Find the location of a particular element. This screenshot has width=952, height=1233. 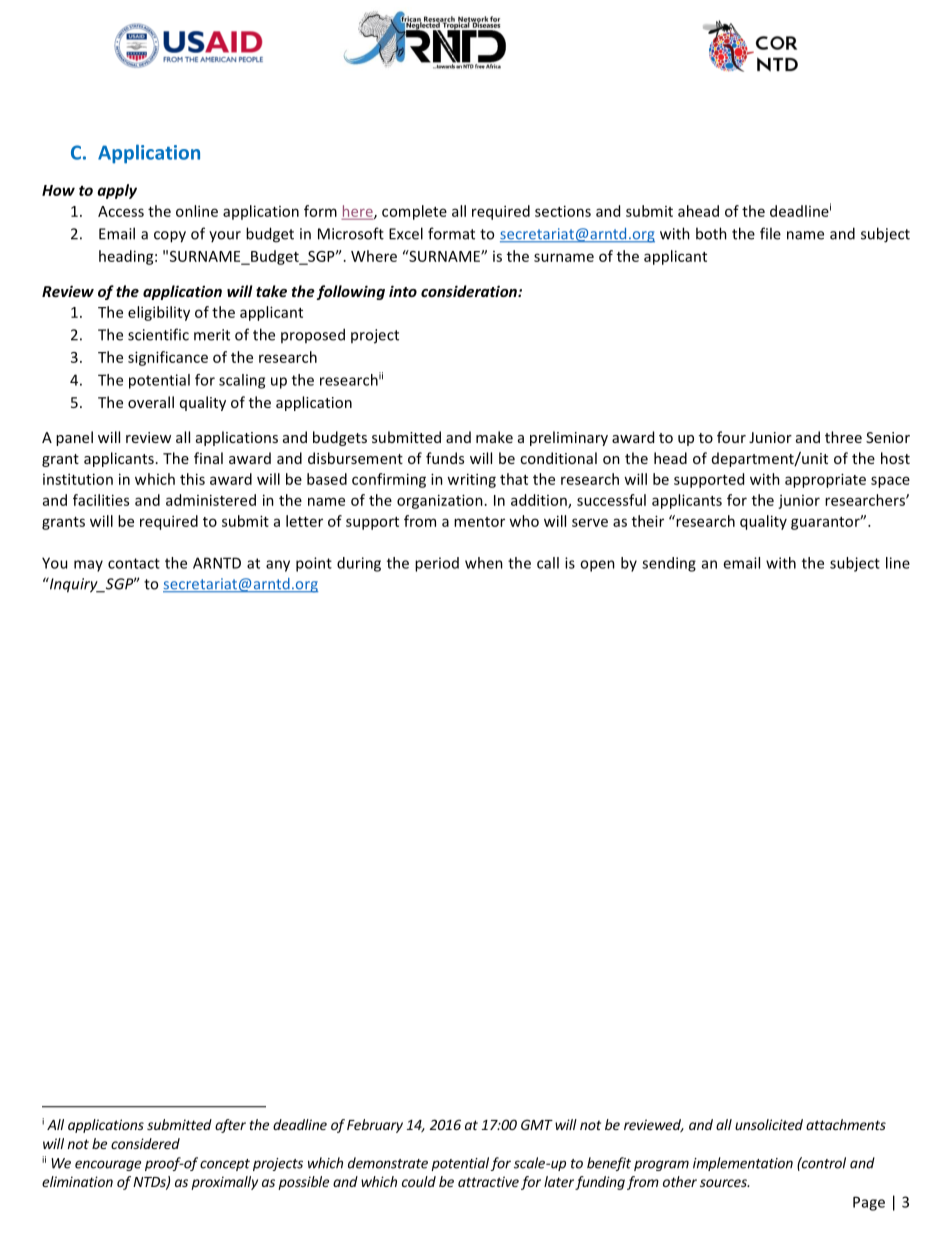

this is located at coordinates (192, 479).
